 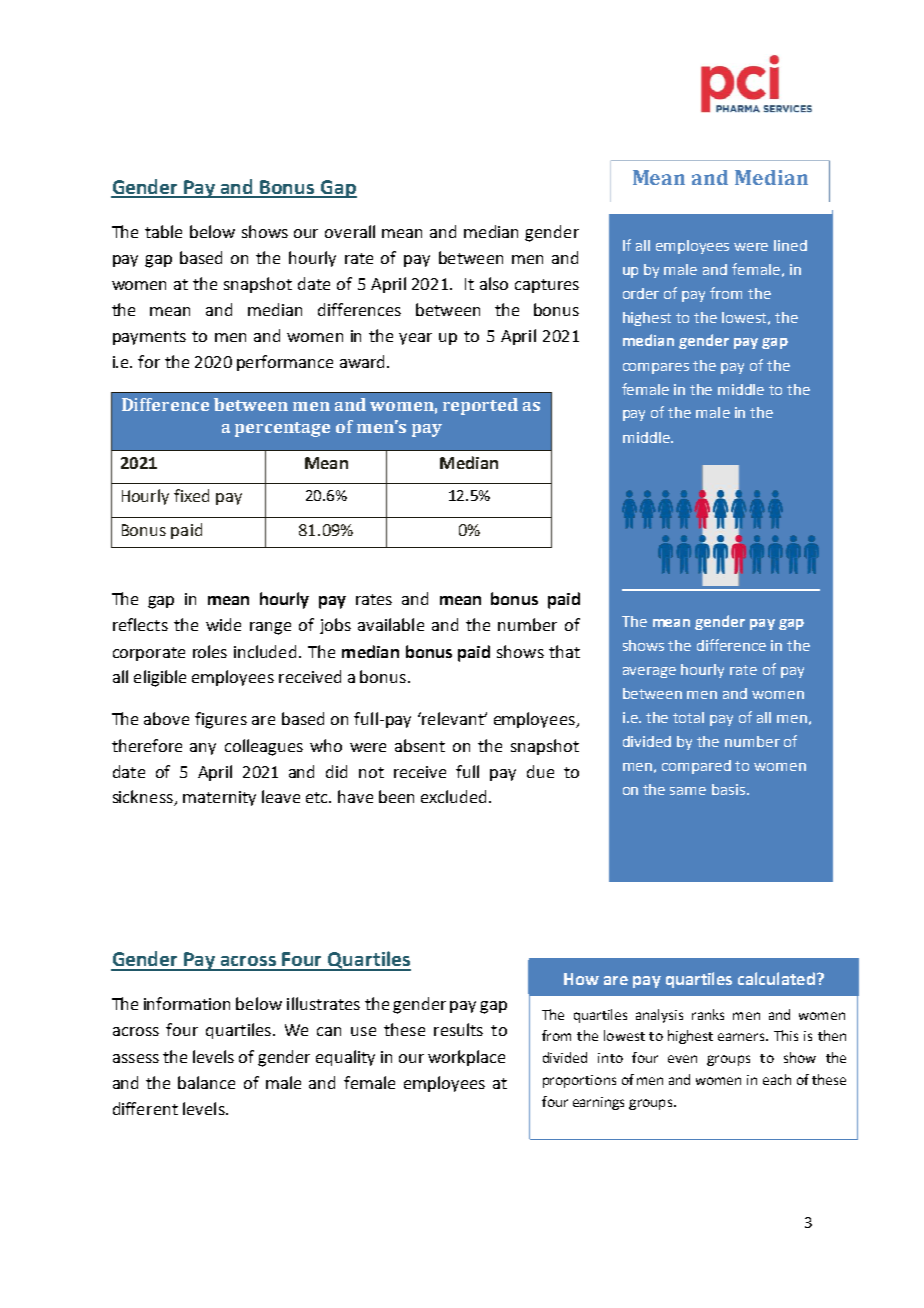 What do you see at coordinates (282, 429) in the screenshot?
I see `percentage` at bounding box center [282, 429].
